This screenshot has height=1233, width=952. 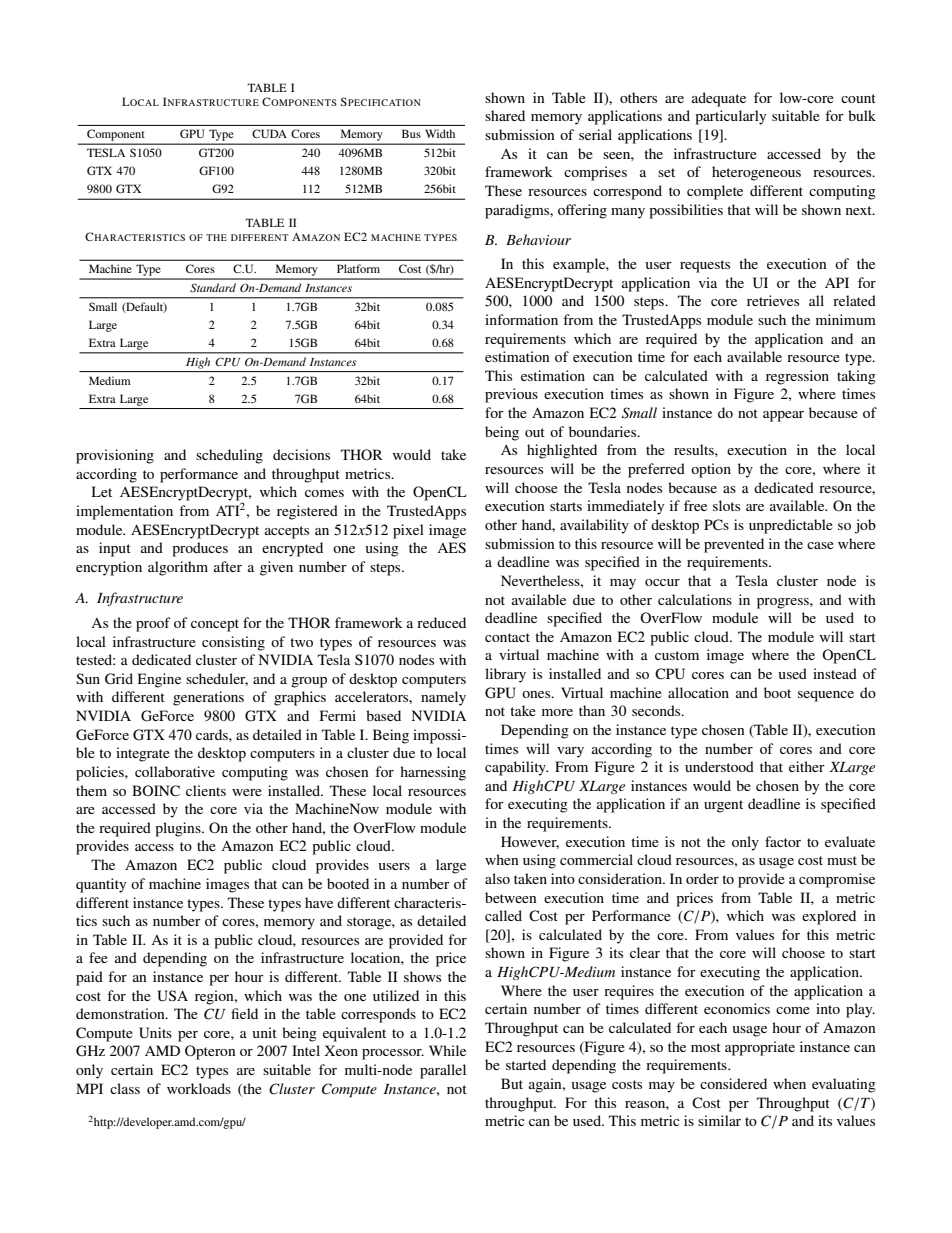 I want to click on scheduling, so click(x=229, y=456).
